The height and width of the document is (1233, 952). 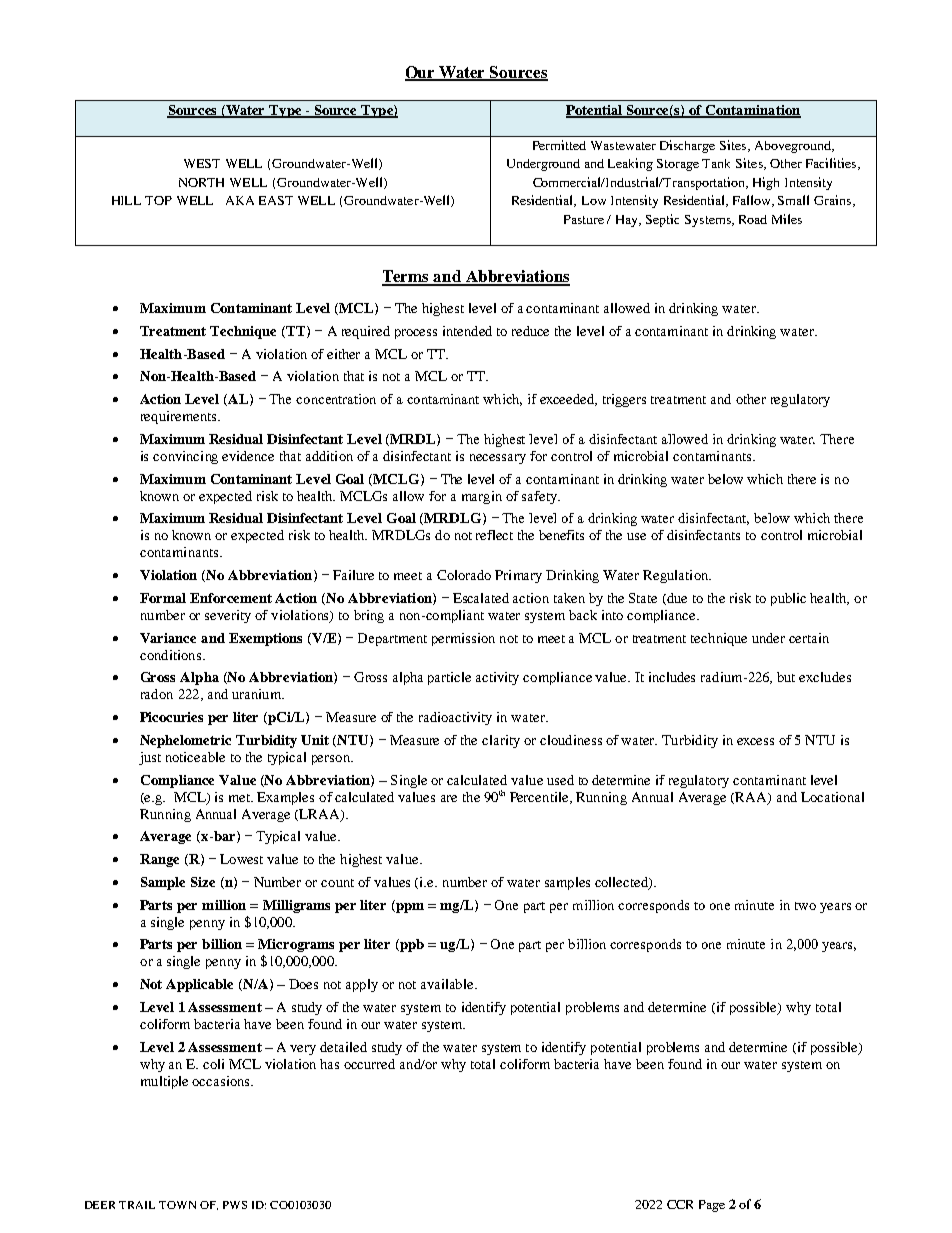 I want to click on TOWN, so click(x=177, y=1205).
